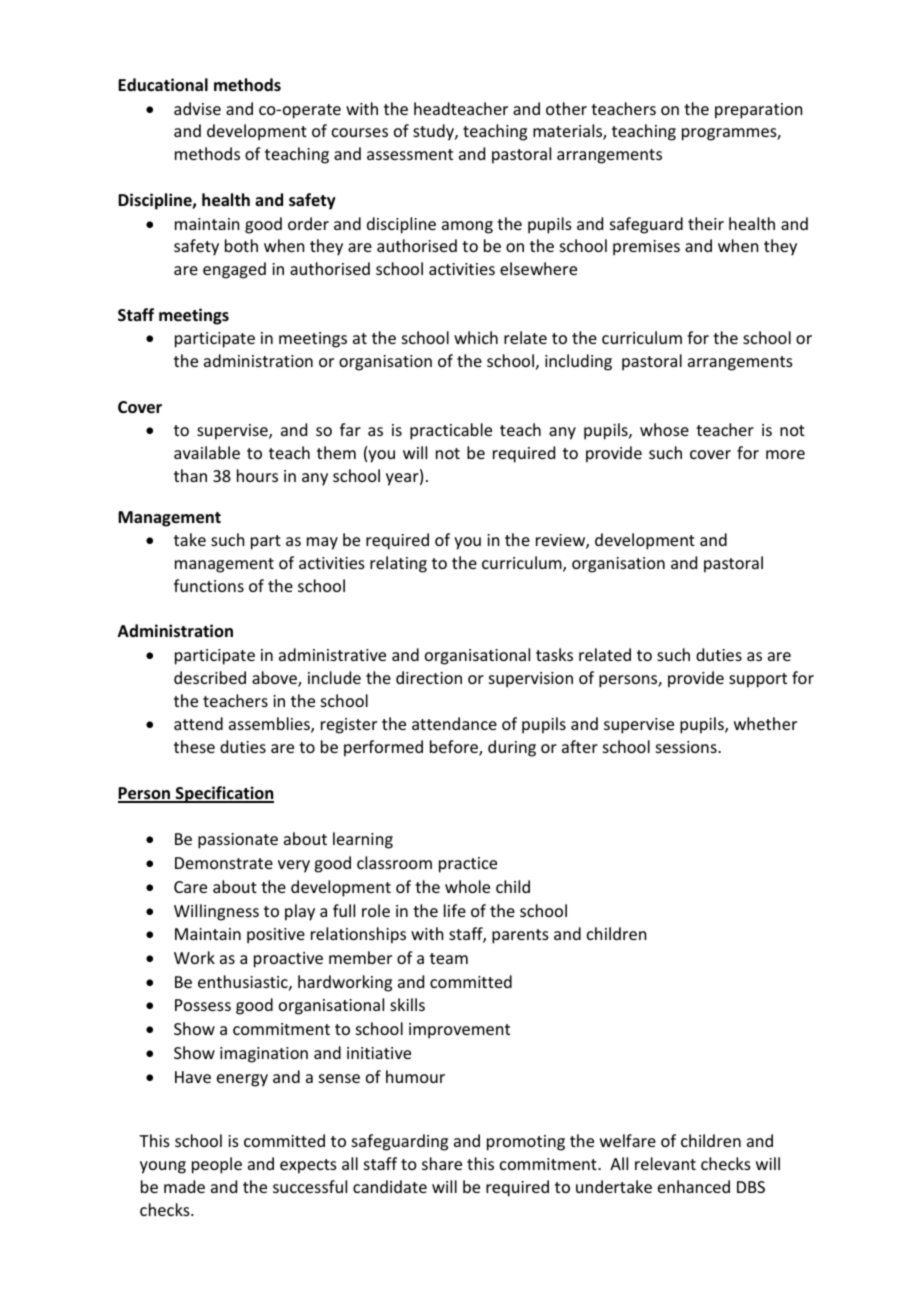  Describe the element at coordinates (197, 108) in the page. I see `advise` at that location.
